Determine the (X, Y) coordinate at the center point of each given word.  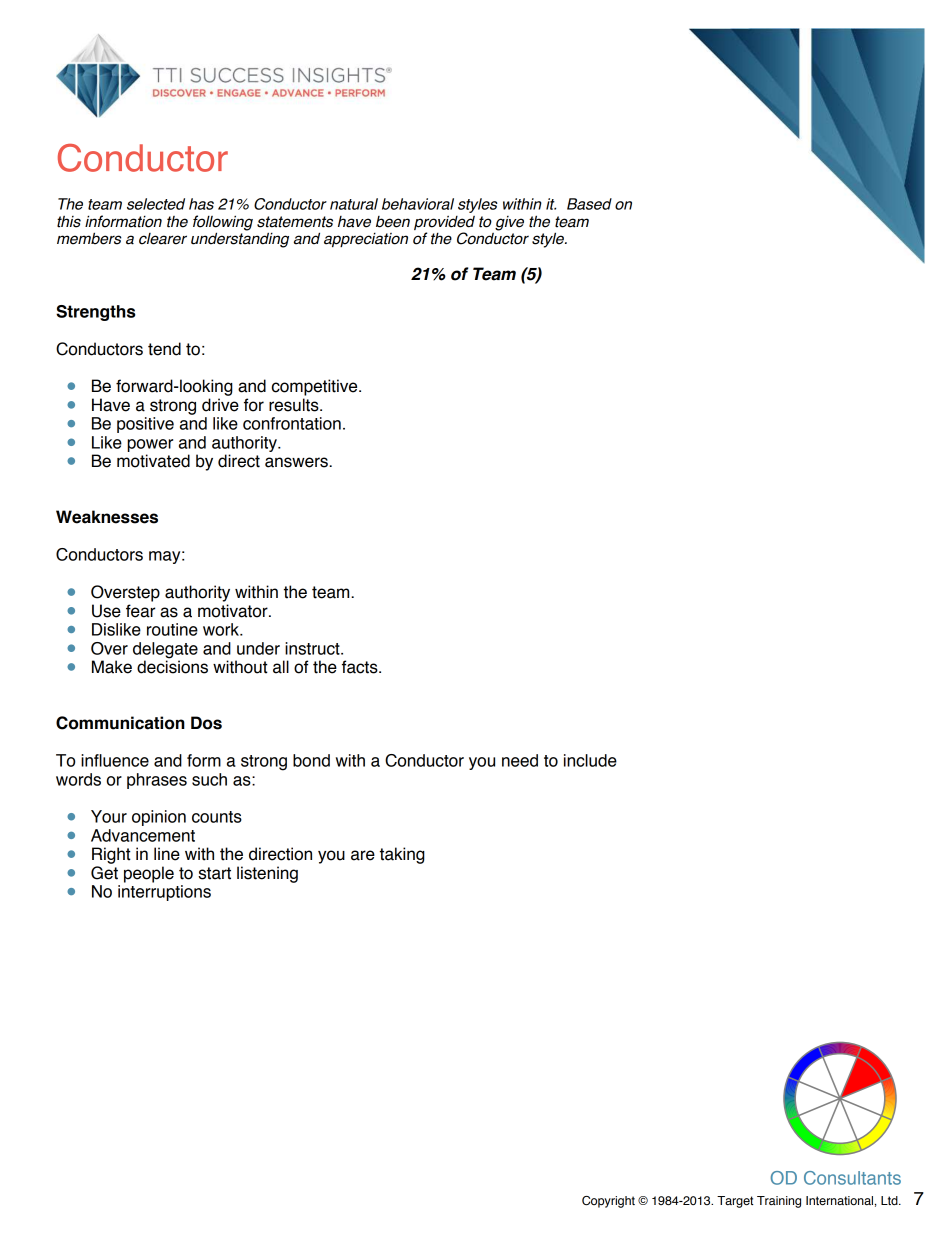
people (149, 874)
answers (297, 462)
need (520, 760)
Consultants (852, 1178)
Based (589, 204)
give (509, 223)
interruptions (164, 893)
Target (735, 1202)
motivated (153, 461)
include (590, 760)
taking (402, 855)
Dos (206, 723)
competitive (316, 387)
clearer (163, 239)
